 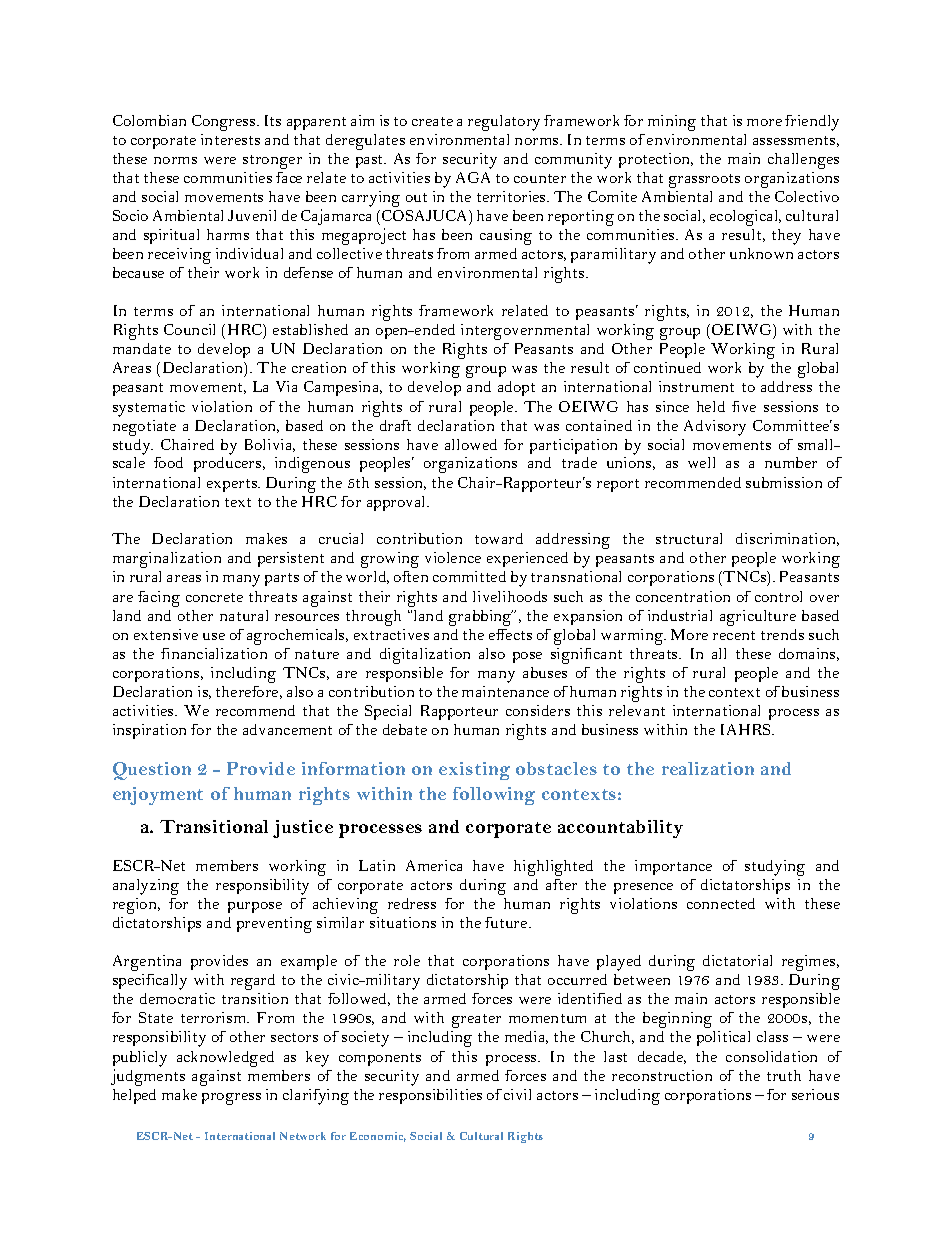 What do you see at coordinates (734, 635) in the image?
I see `recent` at bounding box center [734, 635].
